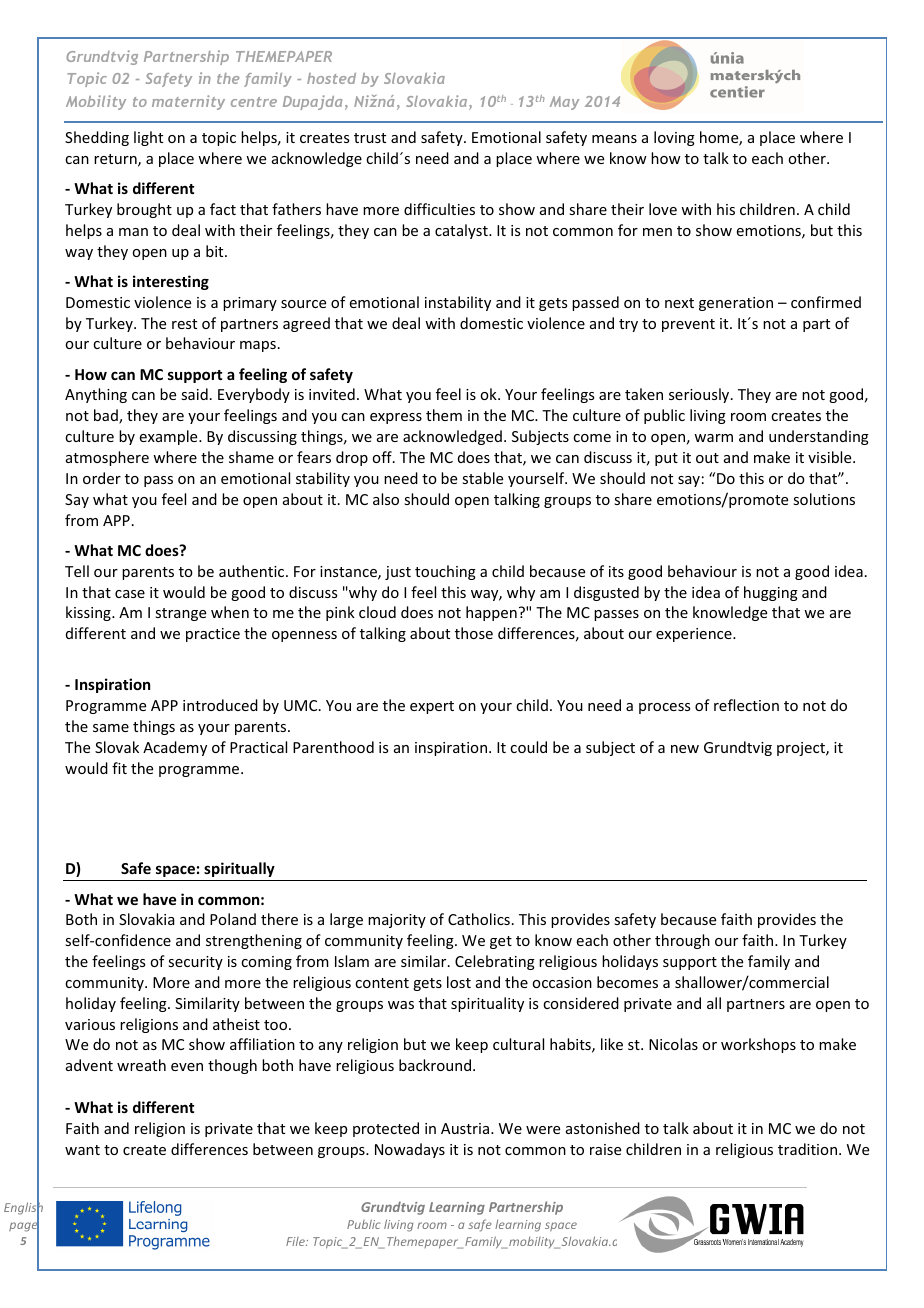 Image resolution: width=924 pixels, height=1308 pixels. What do you see at coordinates (674, 138) in the image?
I see `loving` at bounding box center [674, 138].
